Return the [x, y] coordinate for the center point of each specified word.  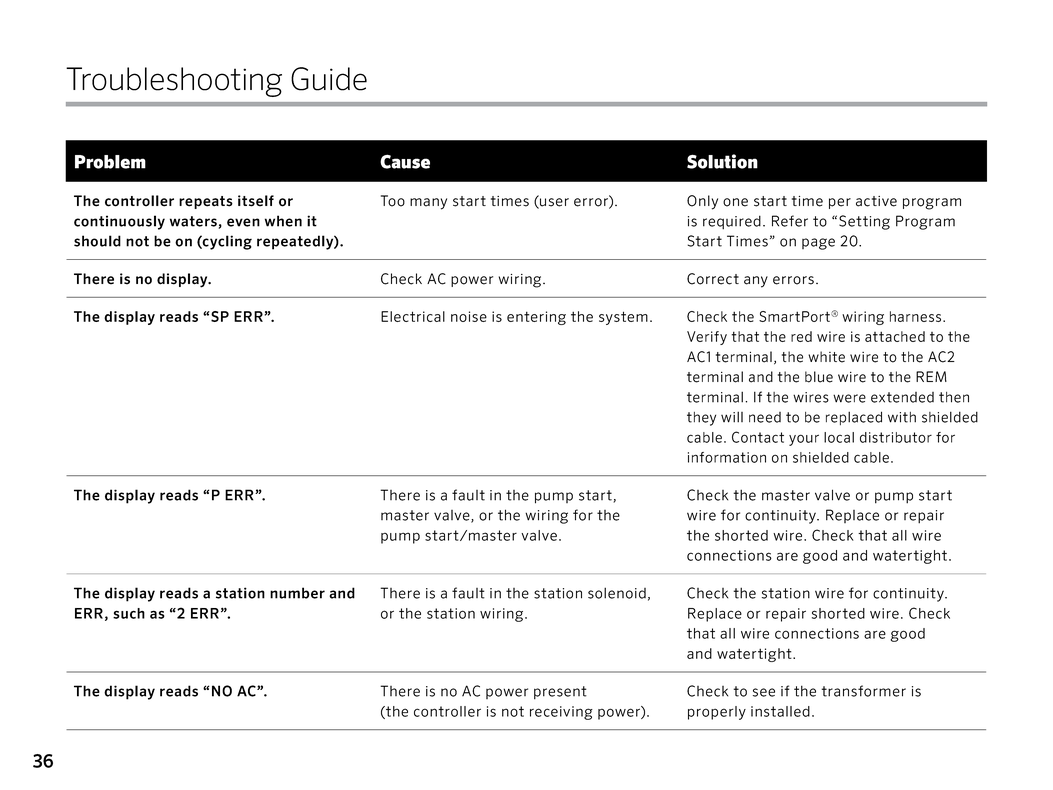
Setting [864, 222]
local [839, 437]
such [129, 613]
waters [194, 222]
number [297, 593]
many [428, 204]
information [727, 457]
